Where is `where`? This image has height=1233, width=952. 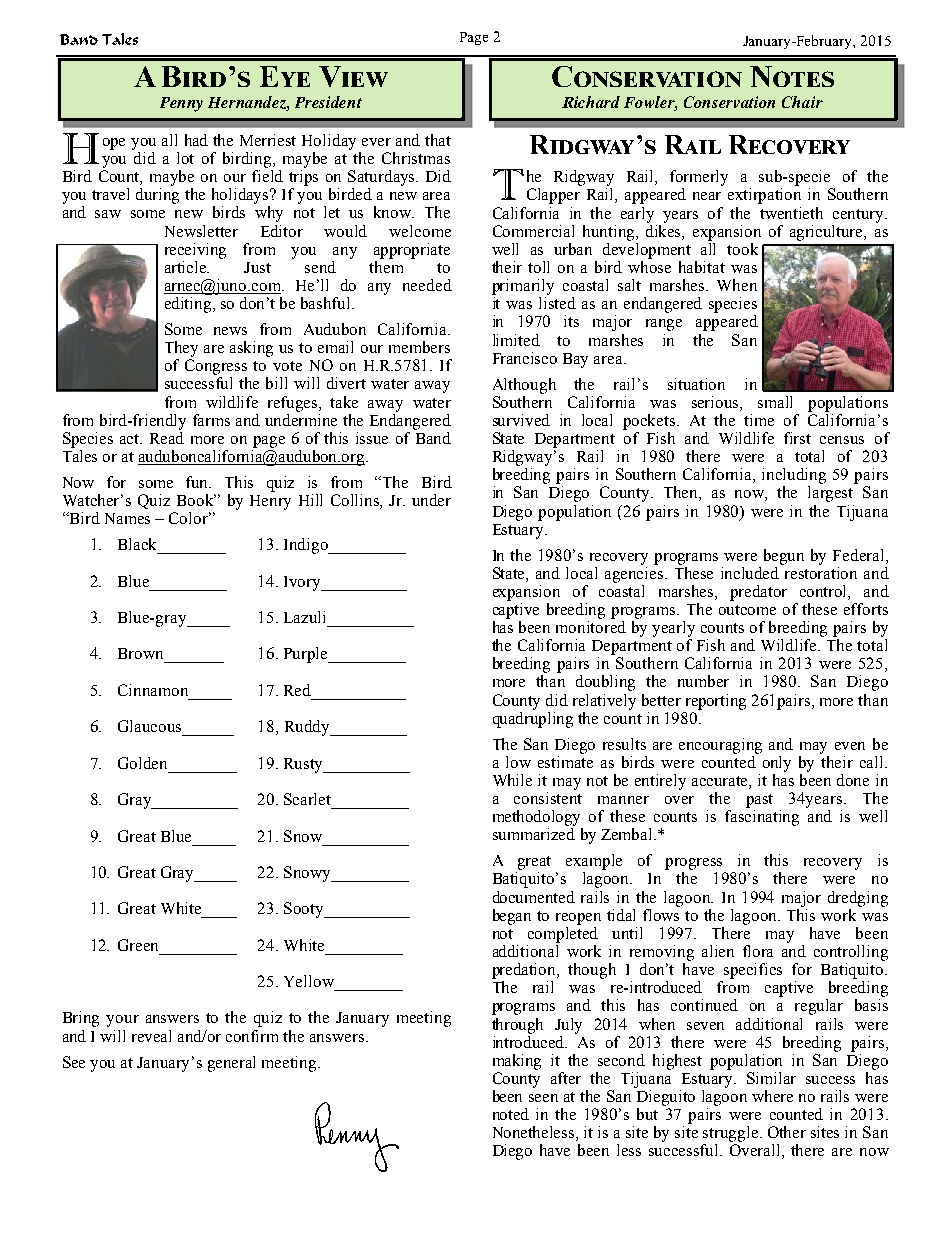
where is located at coordinates (772, 1096).
